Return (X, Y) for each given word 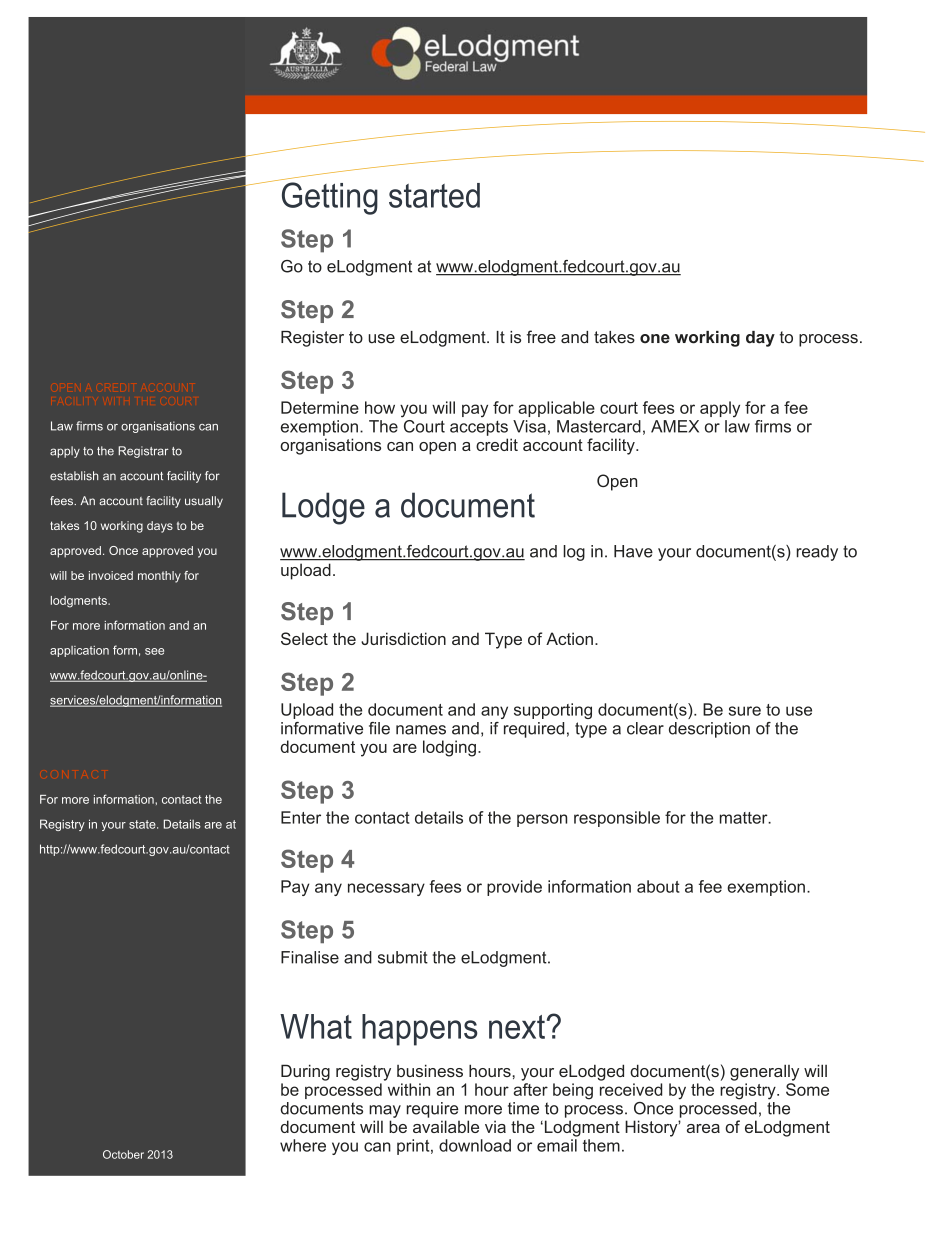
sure (745, 711)
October (123, 1154)
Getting (330, 198)
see (154, 651)
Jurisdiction (403, 638)
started (434, 195)
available (446, 1126)
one (655, 339)
